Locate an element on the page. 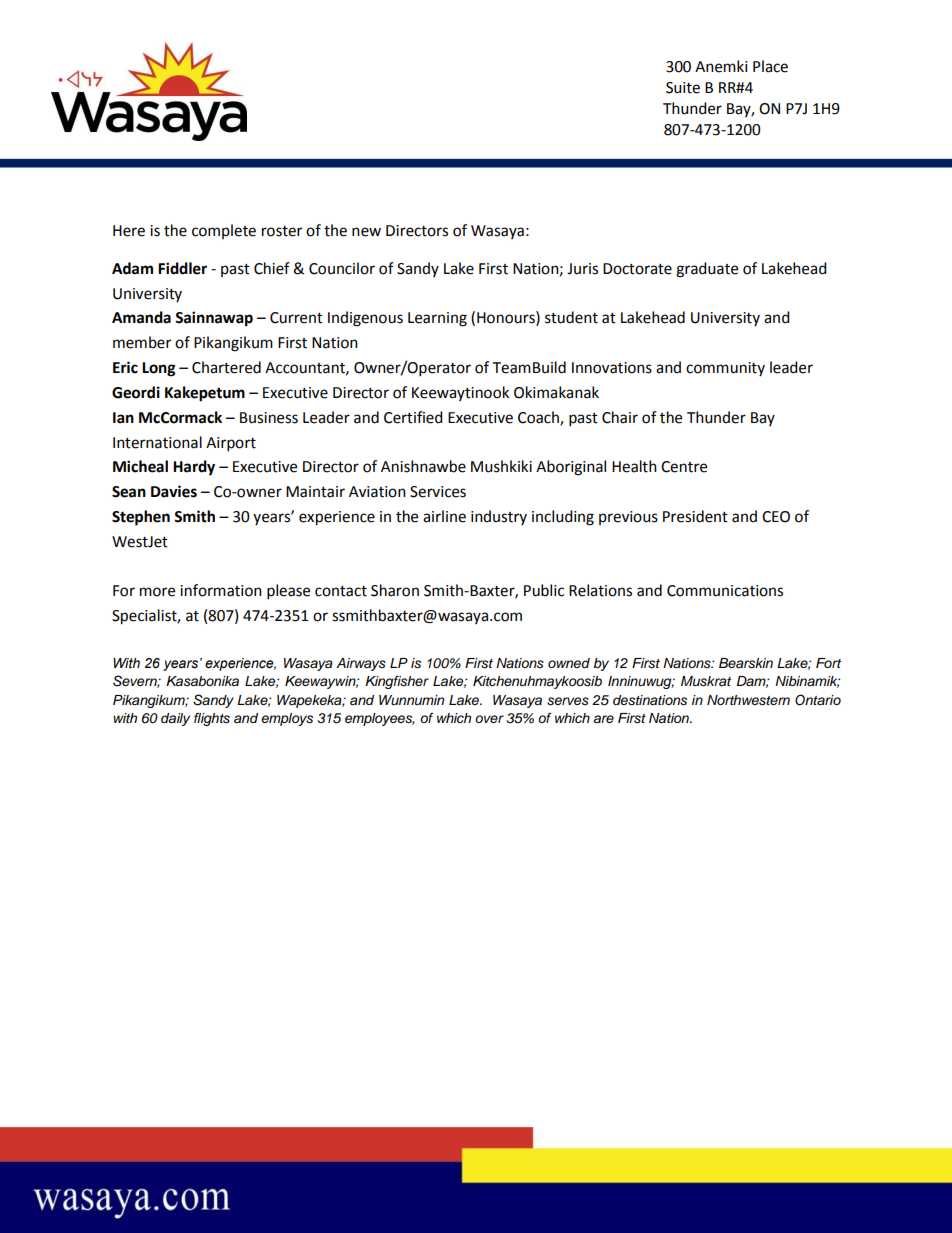 This image has height=1233, width=952. Place is located at coordinates (770, 66).
